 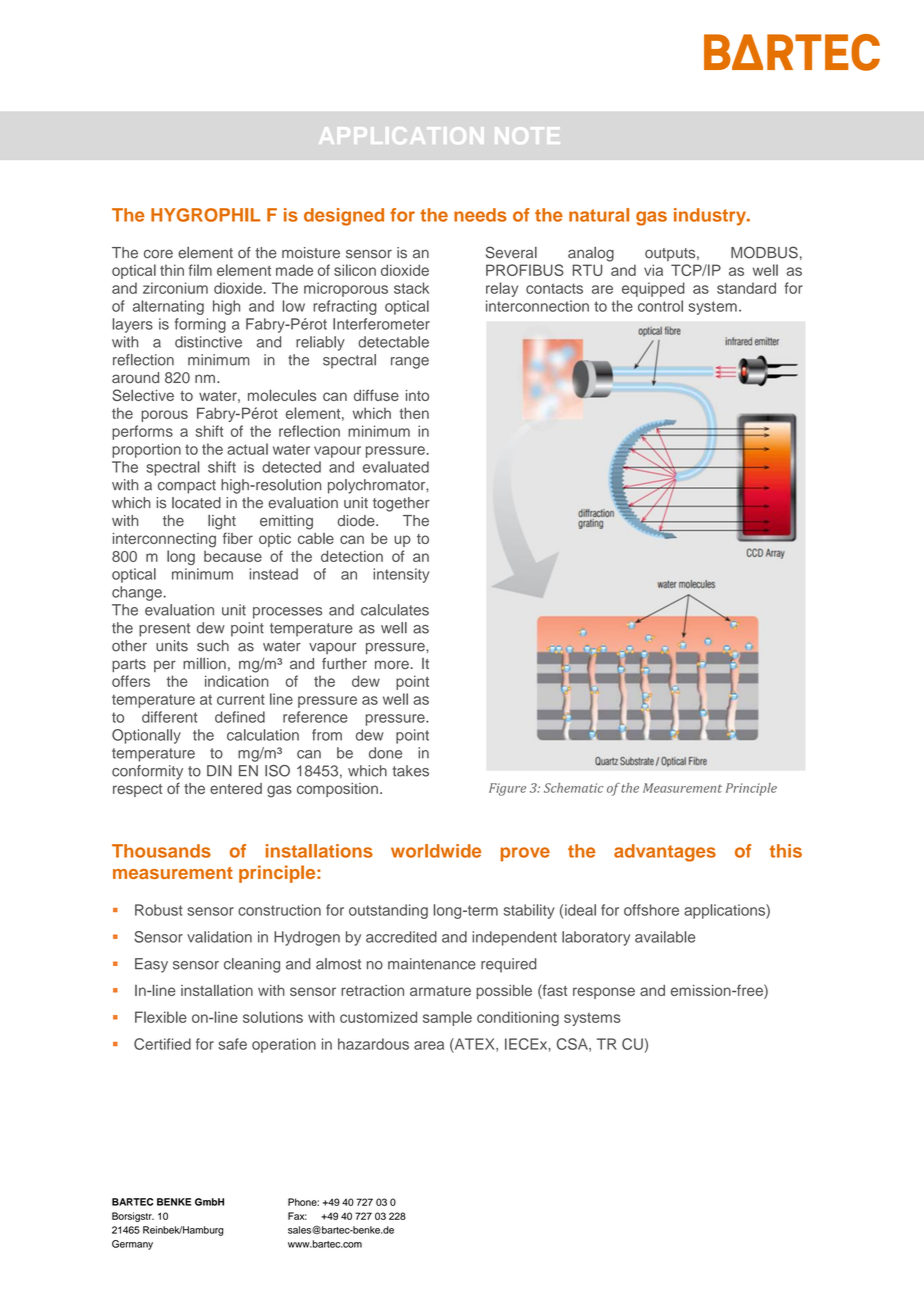 I want to click on Germany, so click(x=132, y=1245).
